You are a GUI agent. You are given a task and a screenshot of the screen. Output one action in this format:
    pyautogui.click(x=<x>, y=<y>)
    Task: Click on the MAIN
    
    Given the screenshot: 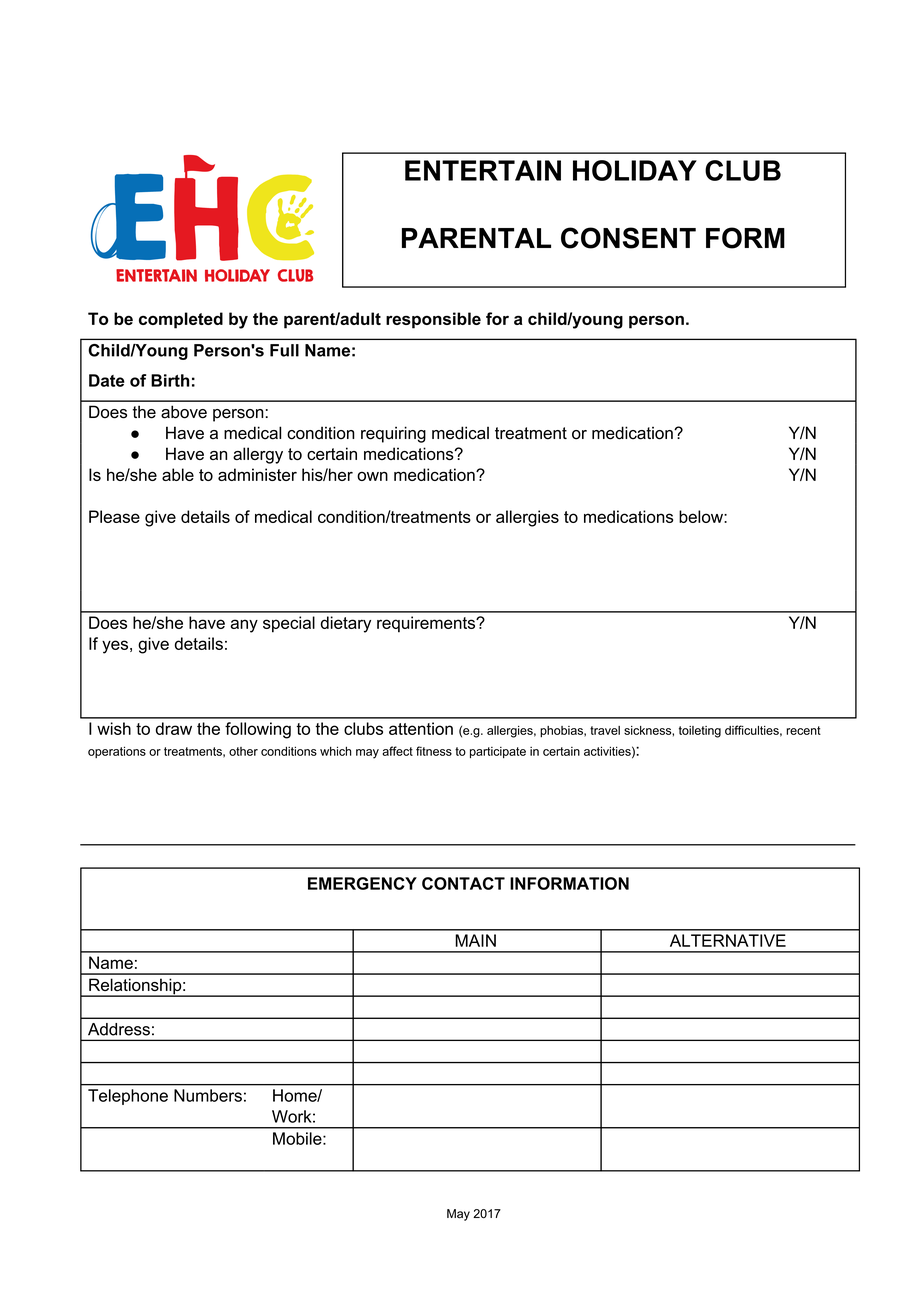 What is the action you would take?
    pyautogui.click(x=475, y=940)
